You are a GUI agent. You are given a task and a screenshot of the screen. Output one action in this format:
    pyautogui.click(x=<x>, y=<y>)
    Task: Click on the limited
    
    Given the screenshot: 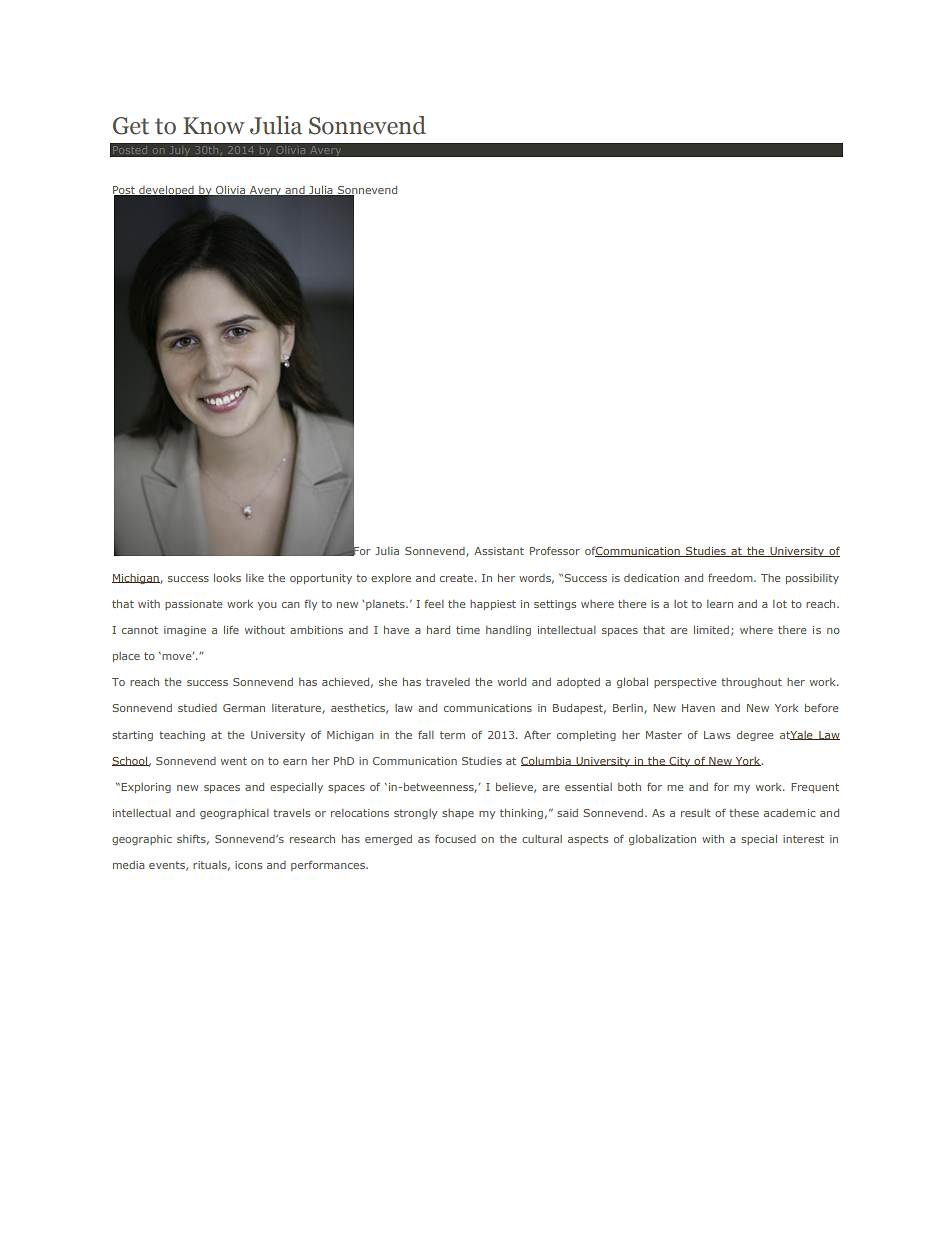 What is the action you would take?
    pyautogui.click(x=711, y=630)
